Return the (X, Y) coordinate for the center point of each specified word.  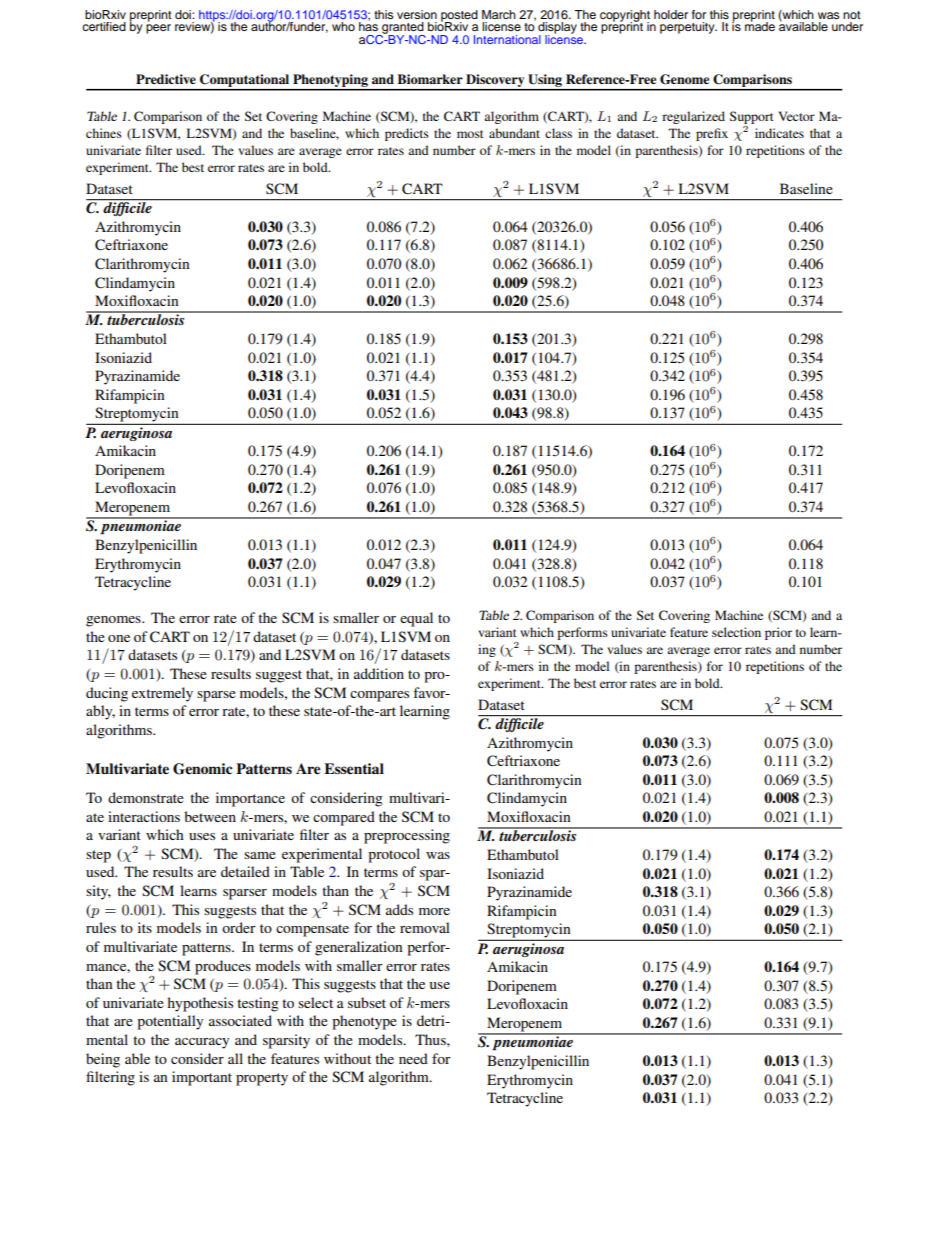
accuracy (202, 1043)
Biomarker (430, 79)
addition (379, 673)
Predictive (166, 79)
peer (158, 29)
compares (379, 696)
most (470, 134)
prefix (712, 134)
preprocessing (407, 836)
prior (778, 633)
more (434, 911)
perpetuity (688, 28)
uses (202, 836)
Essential (354, 769)
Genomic (202, 769)
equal (416, 619)
